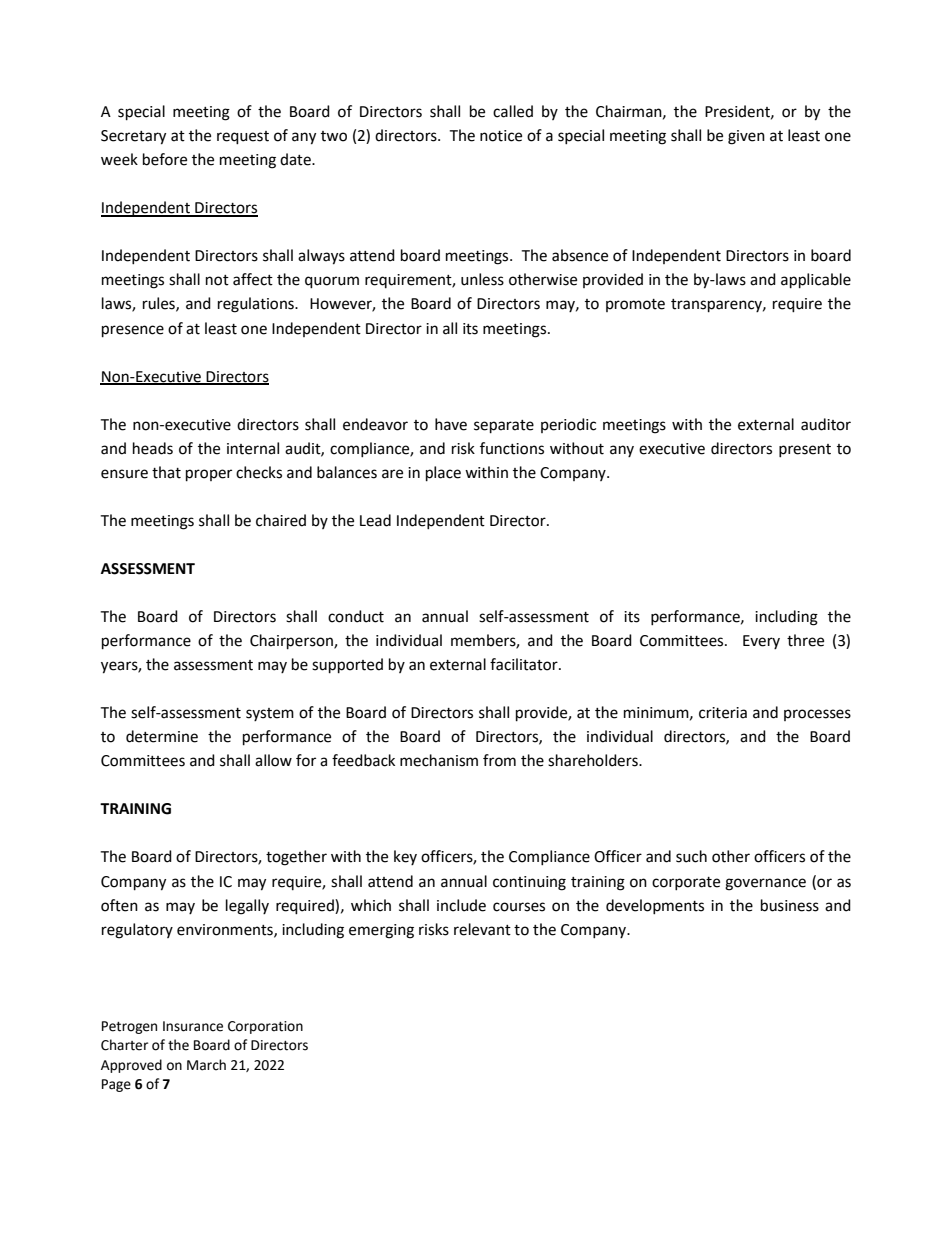 This document has width=952, height=1233. What do you see at coordinates (482, 929) in the document?
I see `relevant` at bounding box center [482, 929].
